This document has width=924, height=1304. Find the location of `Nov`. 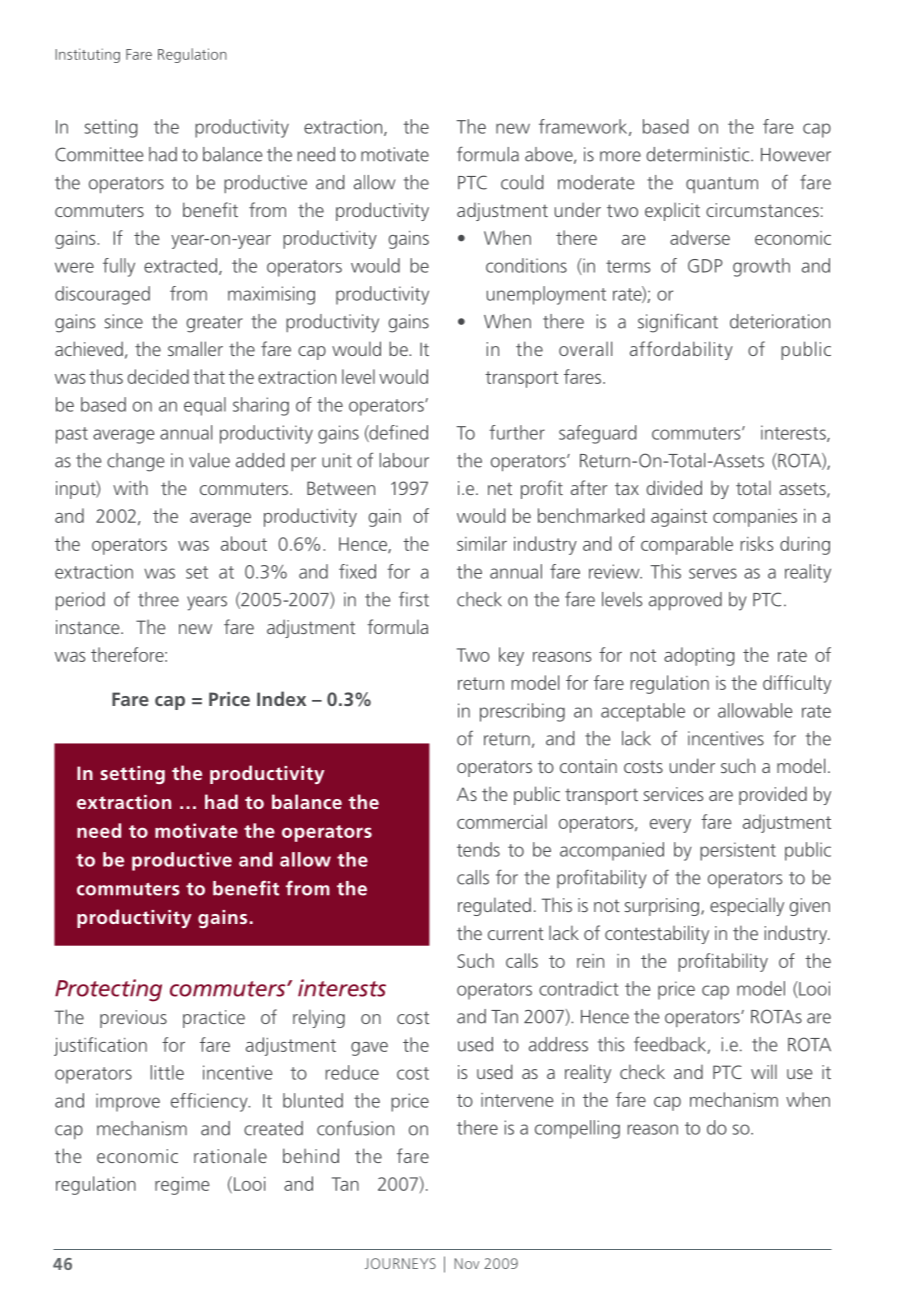

Nov is located at coordinates (467, 1263).
